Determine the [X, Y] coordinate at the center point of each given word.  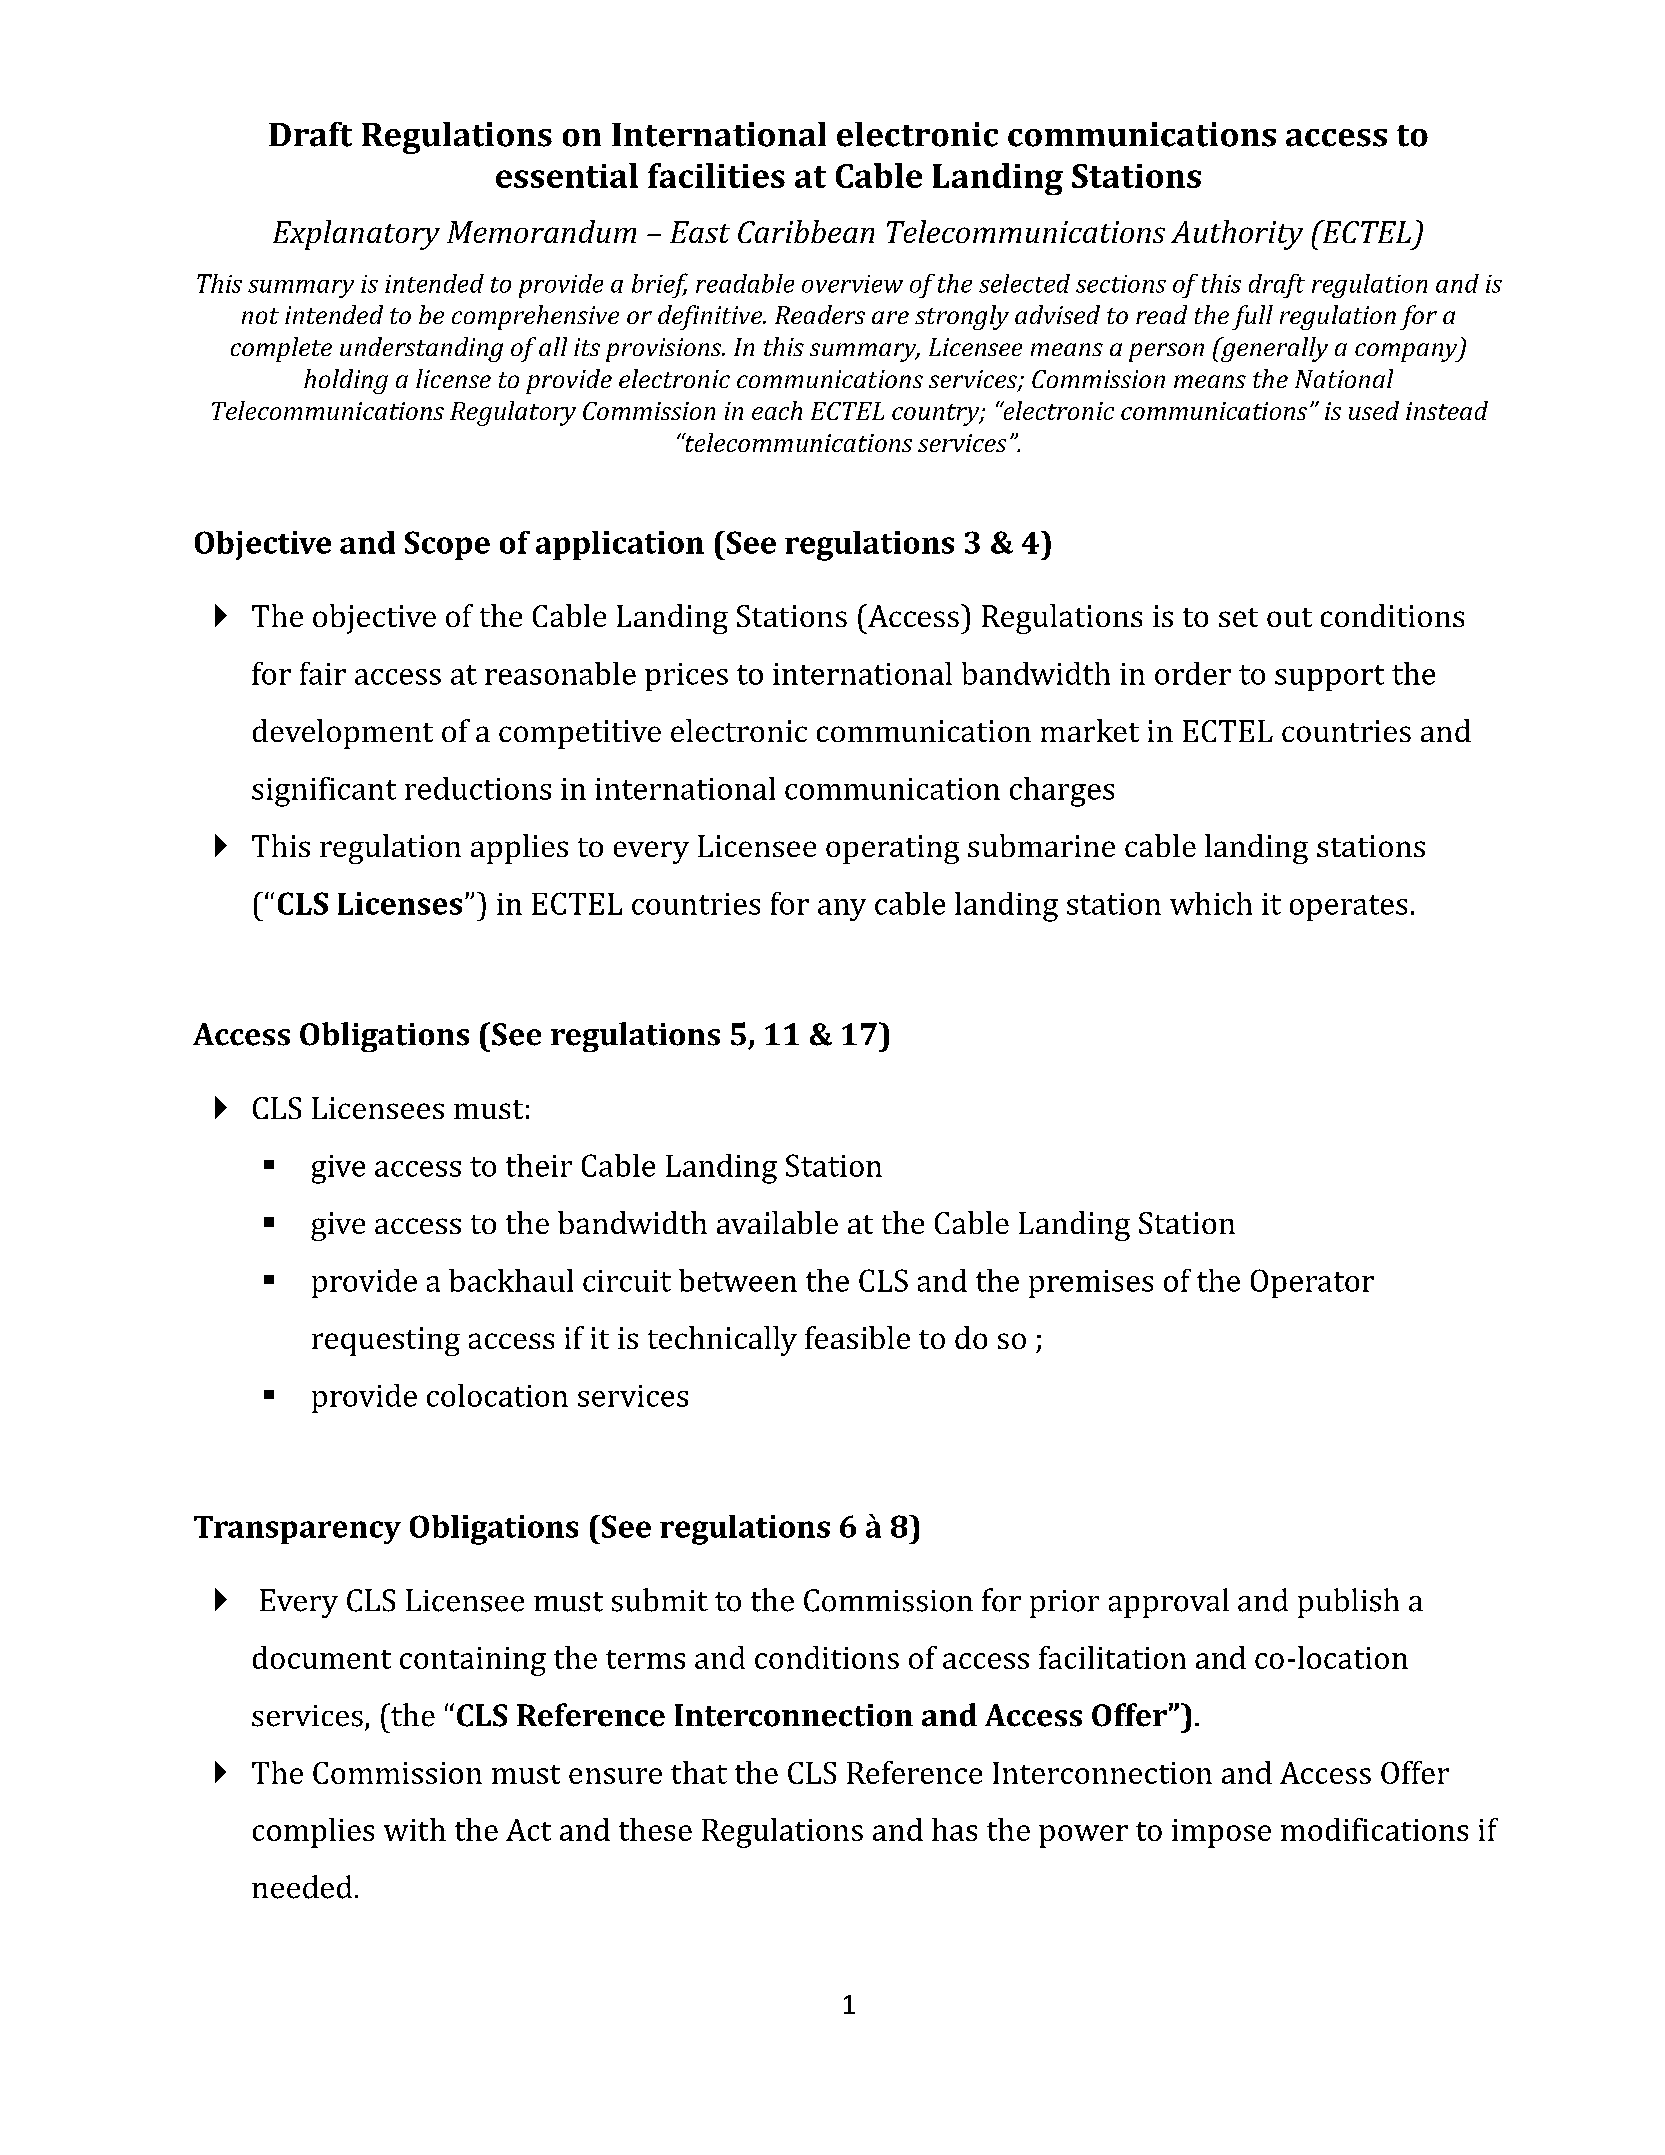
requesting [386, 1341]
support [1329, 678]
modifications [1374, 1829]
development [343, 734]
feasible [857, 1337]
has [954, 1829]
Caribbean [806, 231]
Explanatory [356, 235]
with [415, 1829]
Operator [1312, 1283]
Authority [1237, 235]
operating [892, 849]
